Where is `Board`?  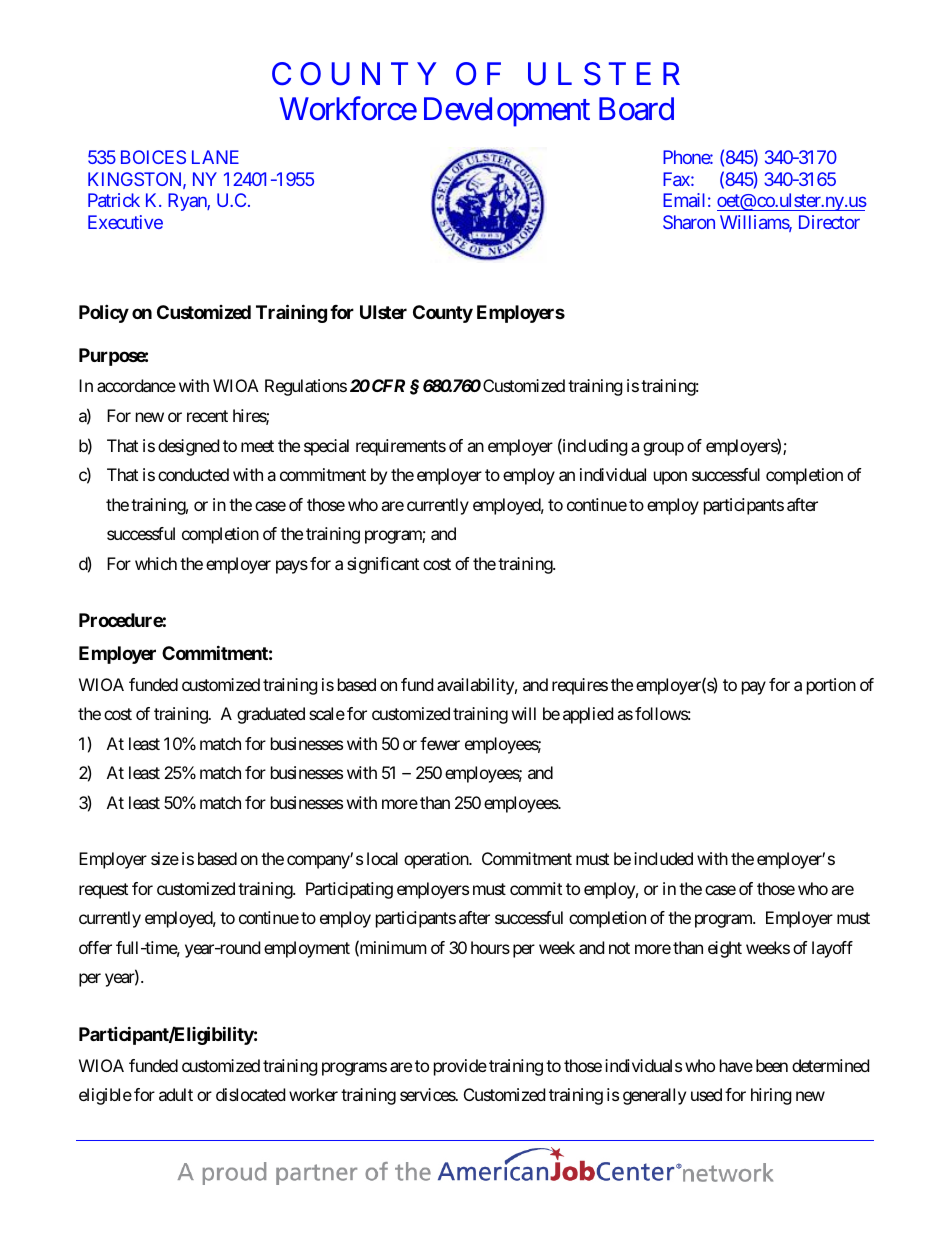 Board is located at coordinates (636, 109).
